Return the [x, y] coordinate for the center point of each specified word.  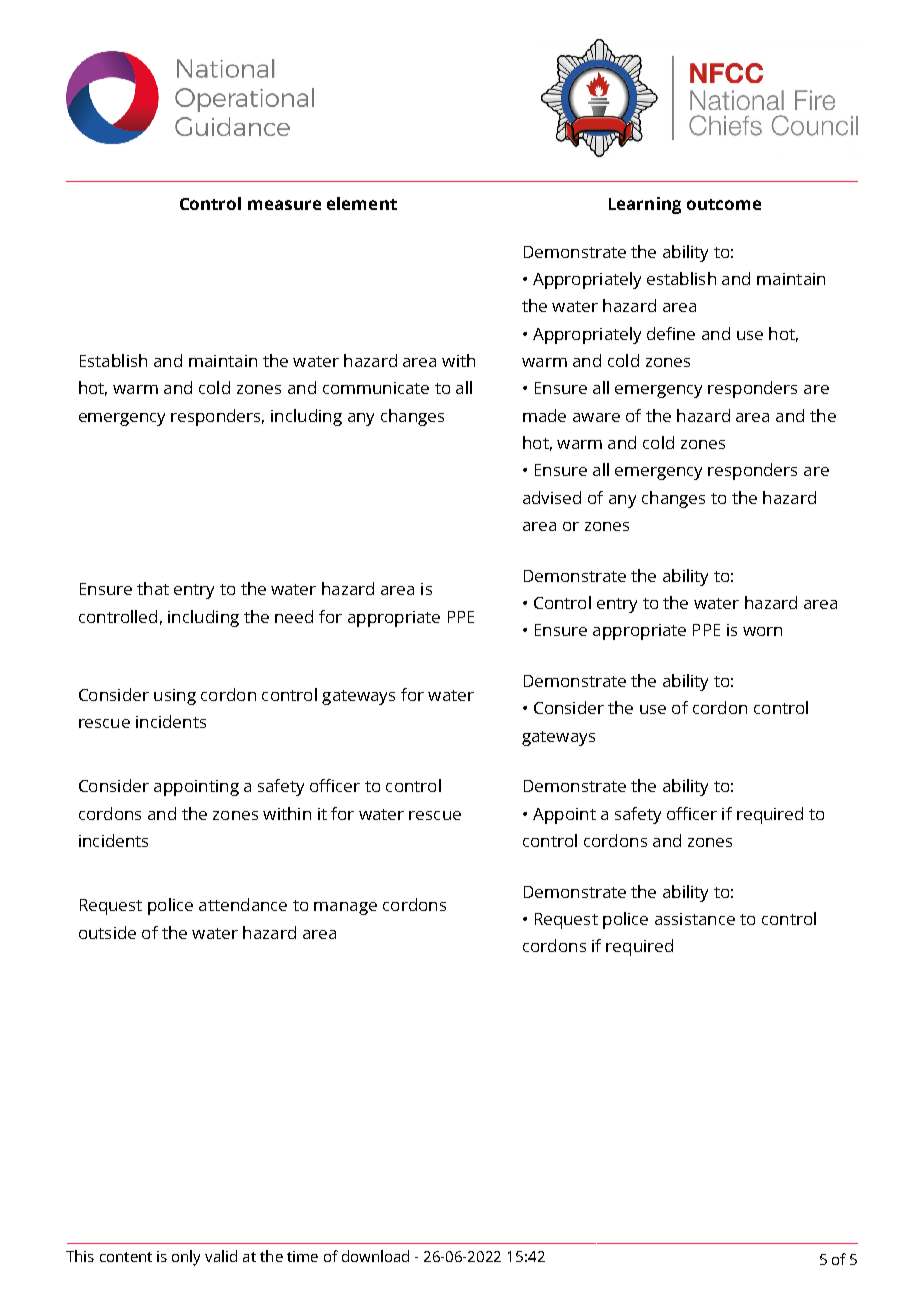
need [294, 616]
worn [762, 631]
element [362, 203]
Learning [645, 205]
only [186, 1258]
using [175, 697]
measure [284, 205]
